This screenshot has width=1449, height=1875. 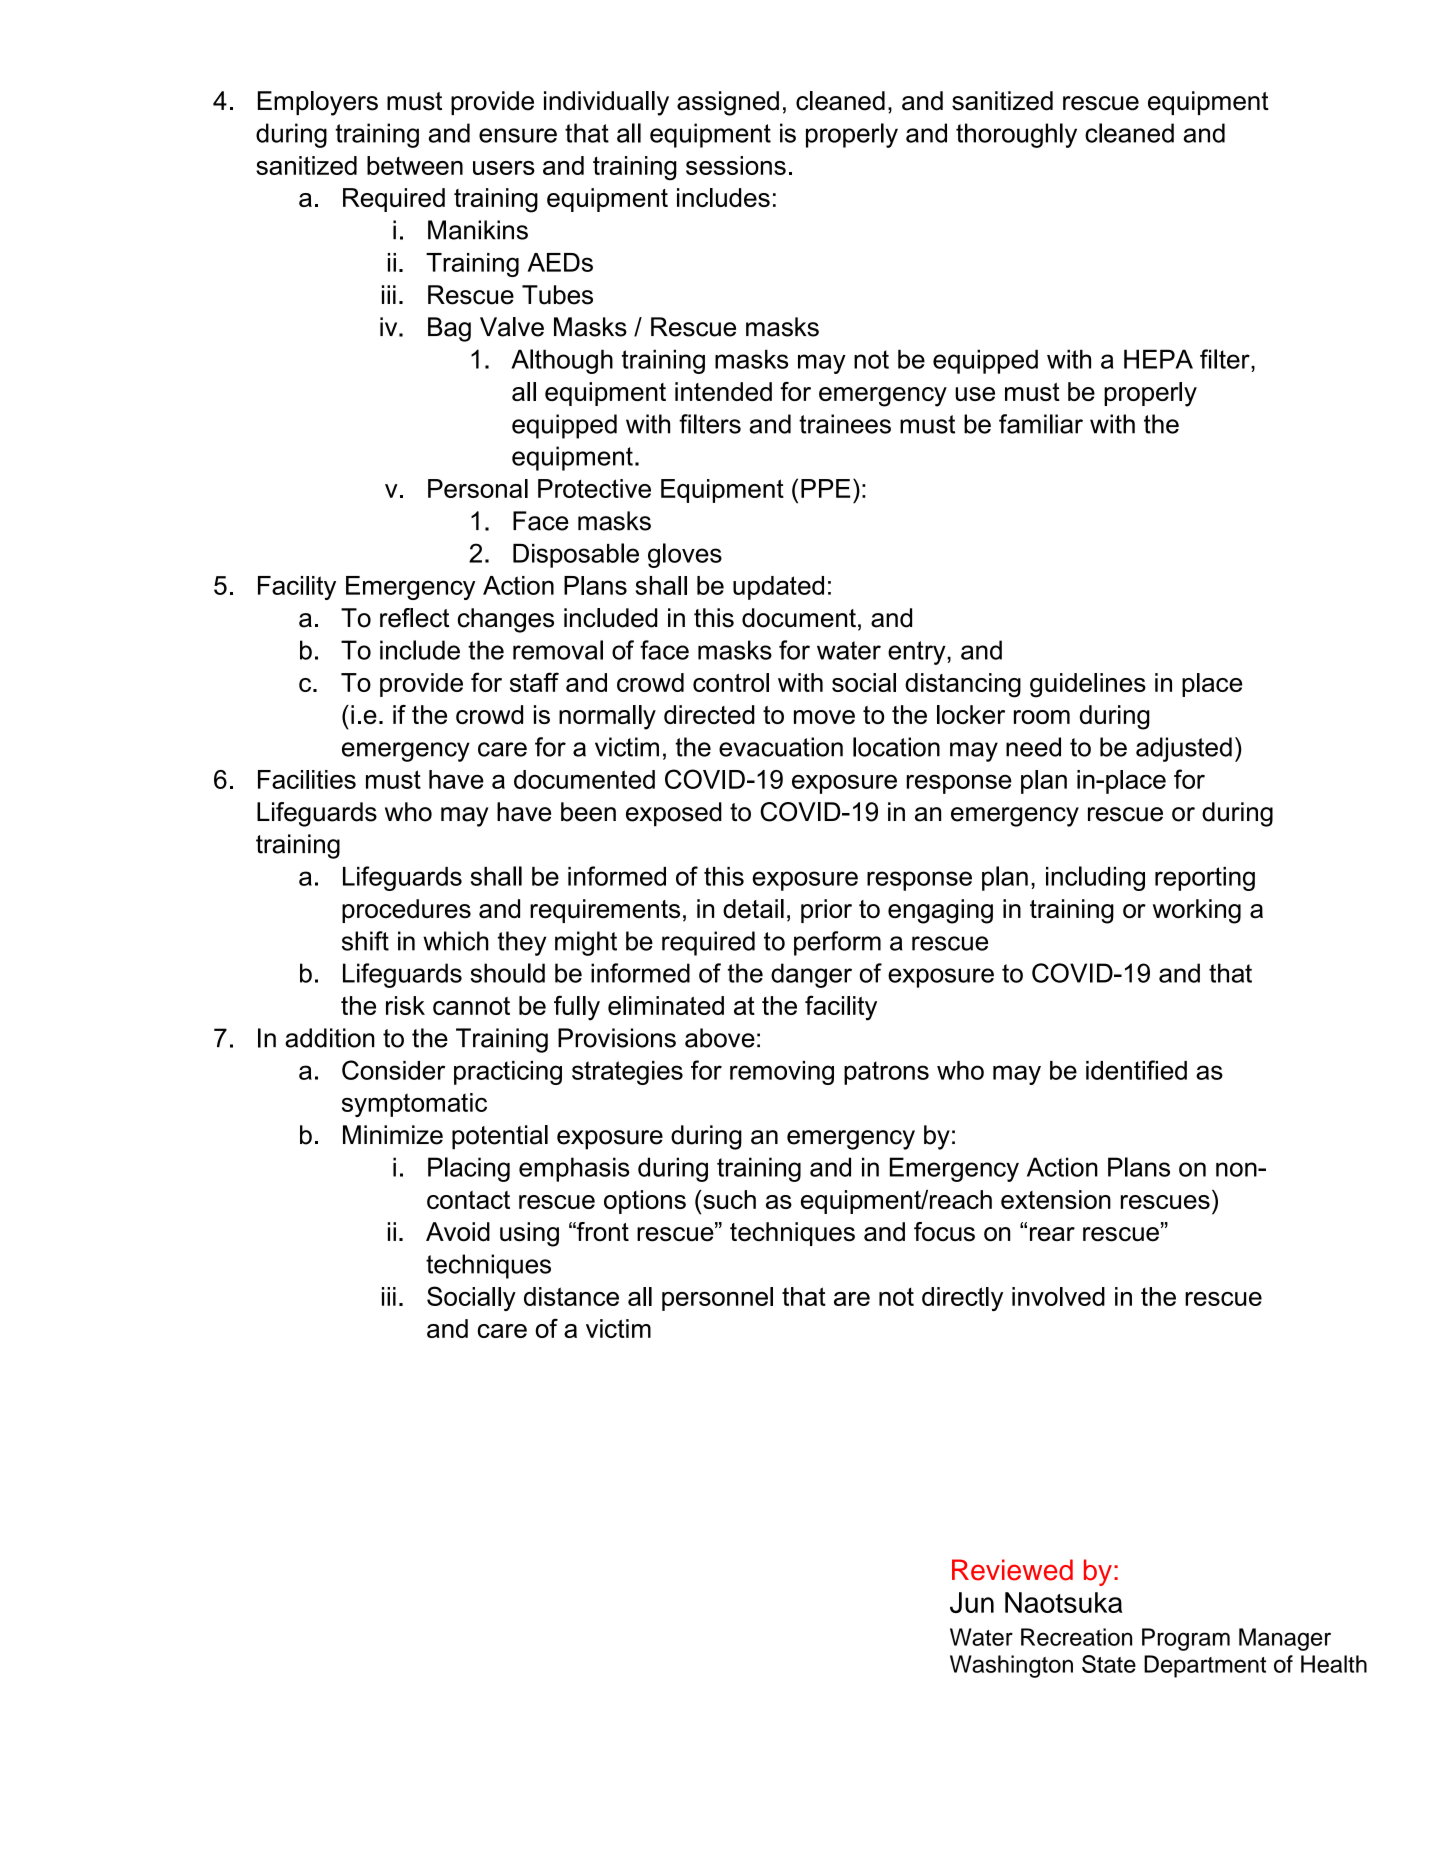 I want to click on thoroughly, so click(x=1016, y=135).
